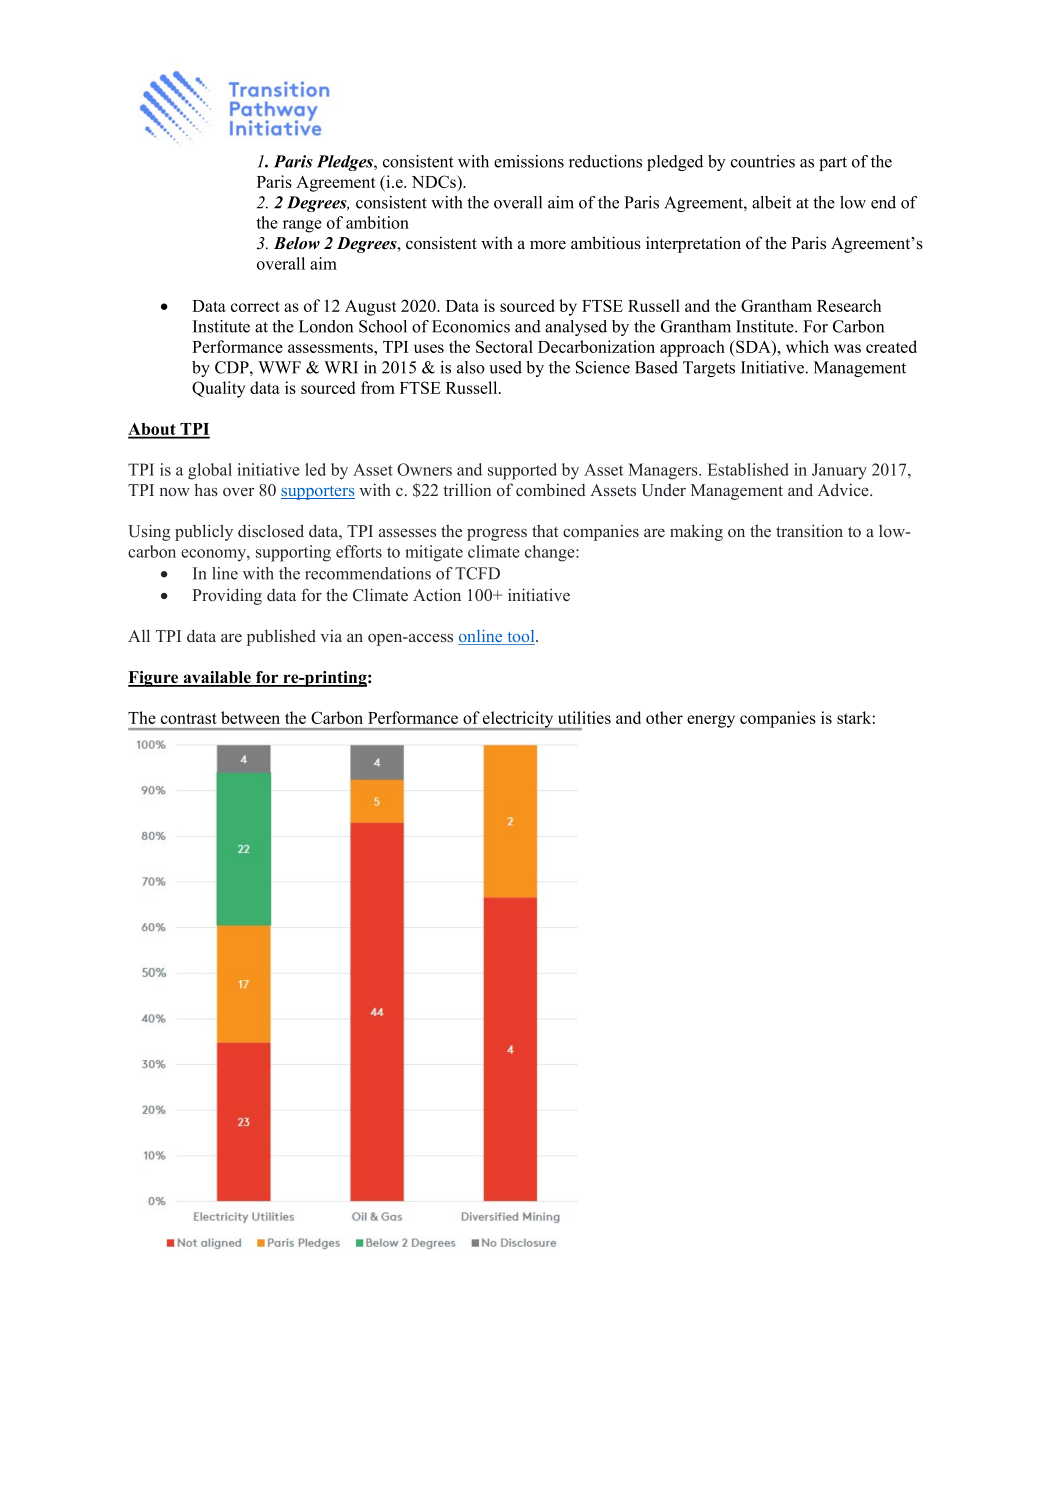 The image size is (1059, 1499). I want to click on between, so click(250, 717).
